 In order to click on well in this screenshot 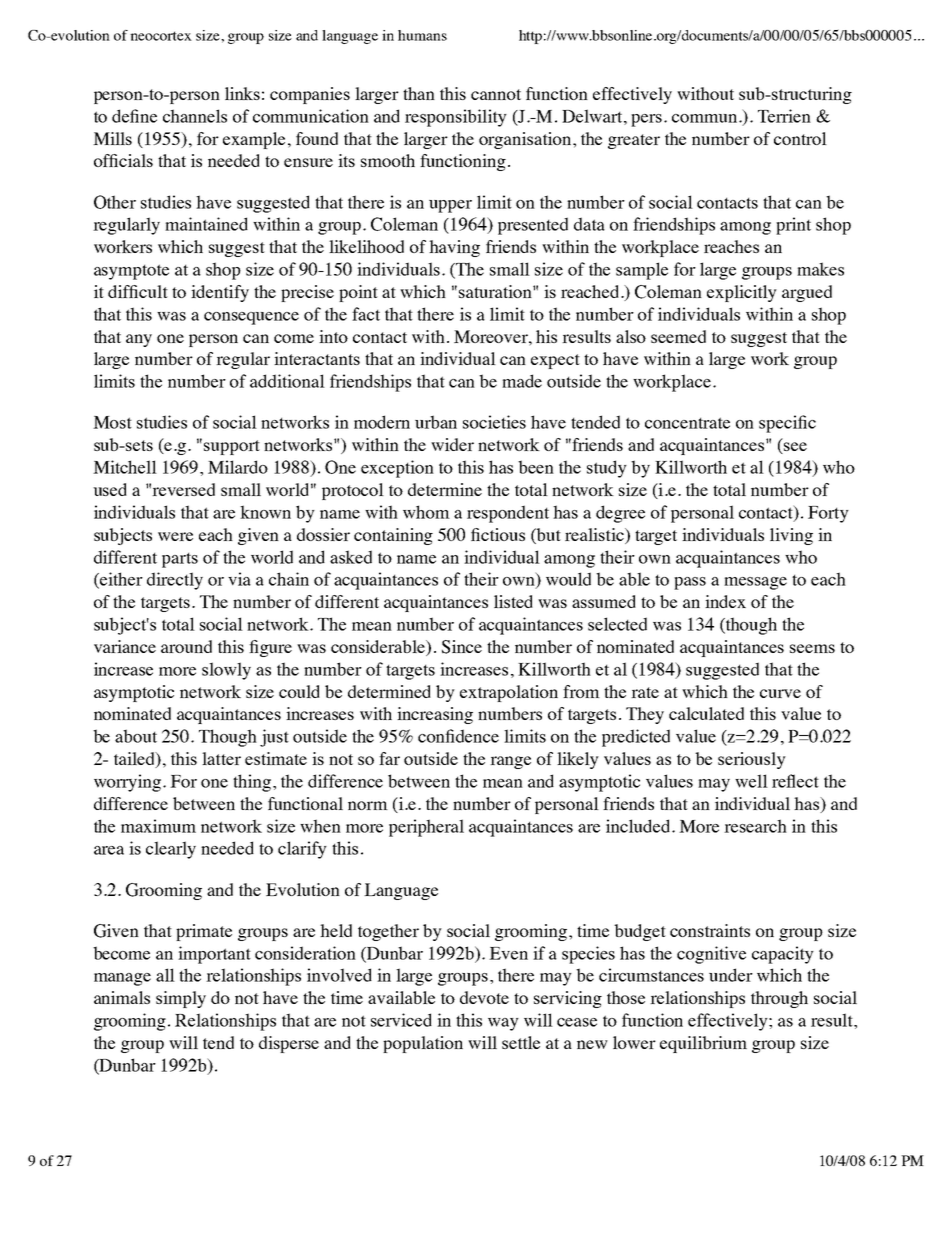, I will do `click(751, 781)`.
